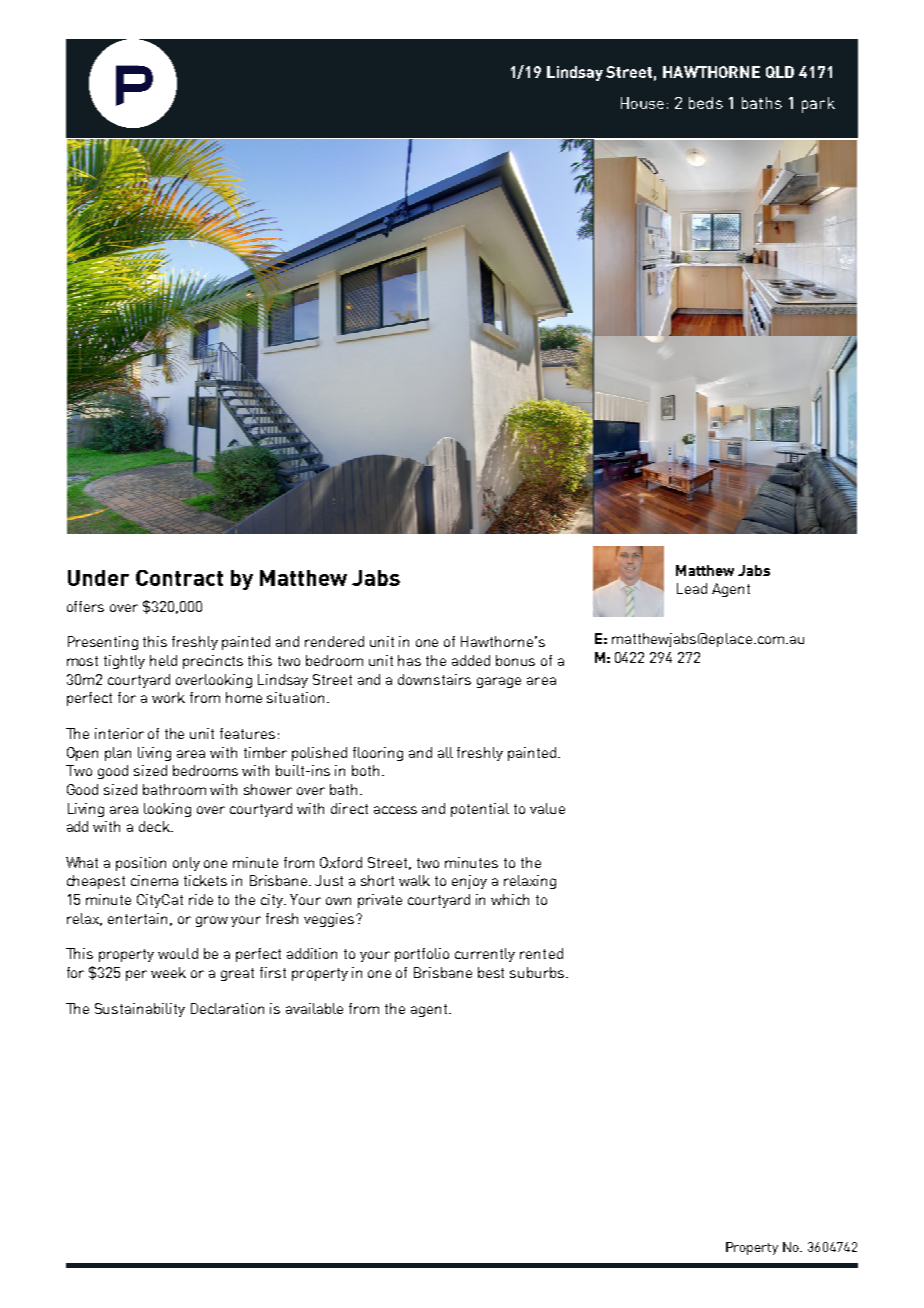  Describe the element at coordinates (547, 808) in the screenshot. I see `value` at that location.
